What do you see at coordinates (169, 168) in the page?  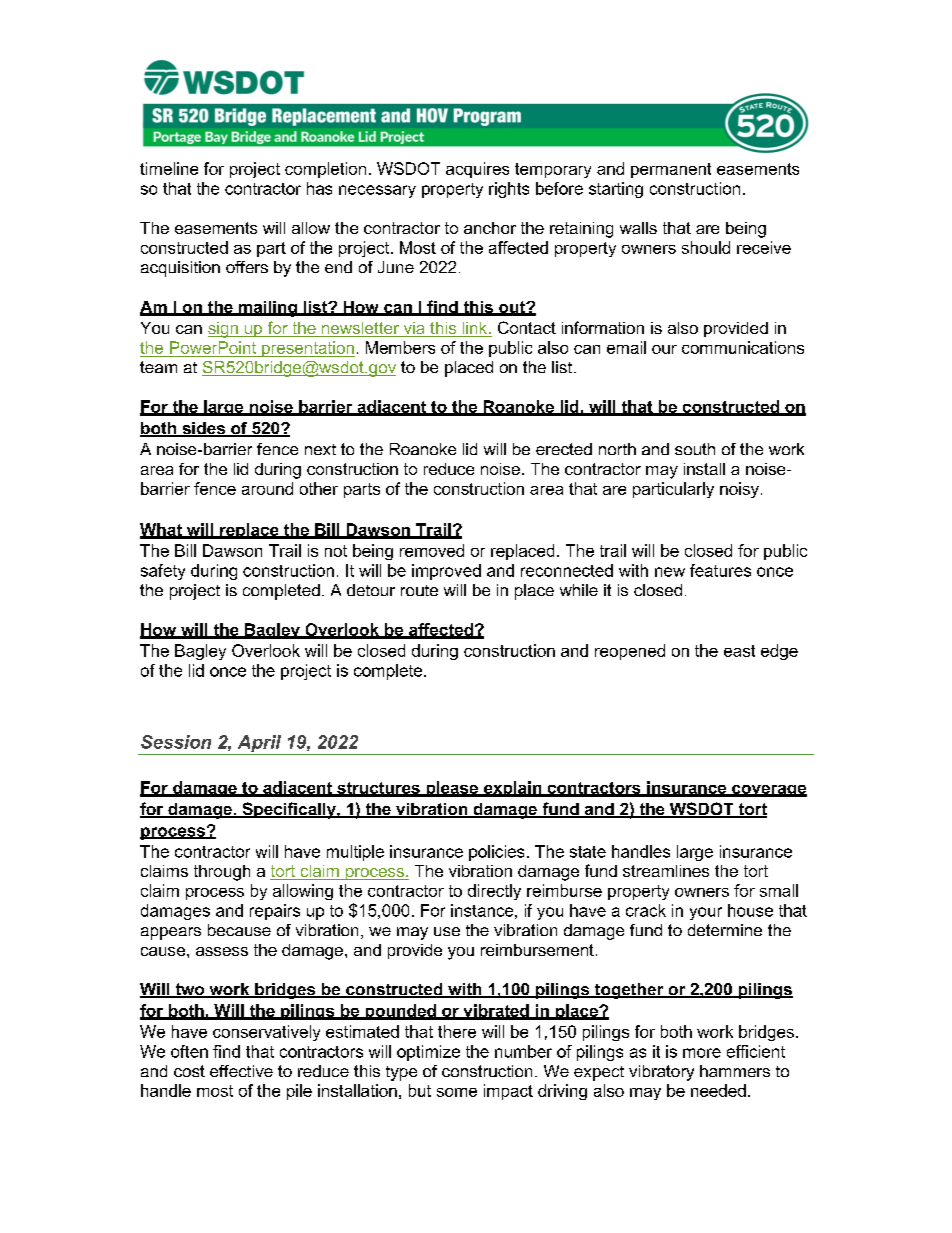 I see `timeline` at bounding box center [169, 168].
